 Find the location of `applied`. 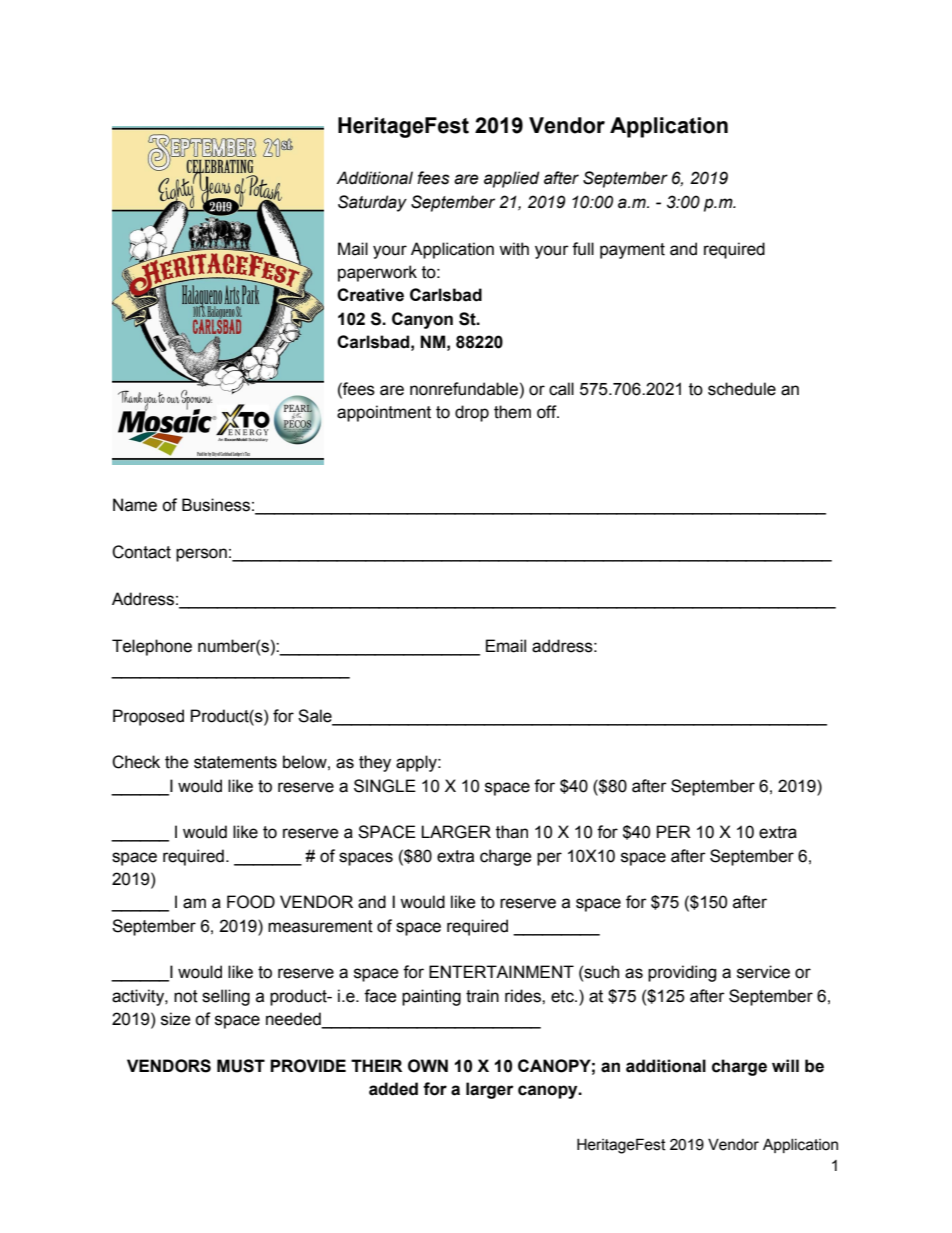

applied is located at coordinates (512, 179).
